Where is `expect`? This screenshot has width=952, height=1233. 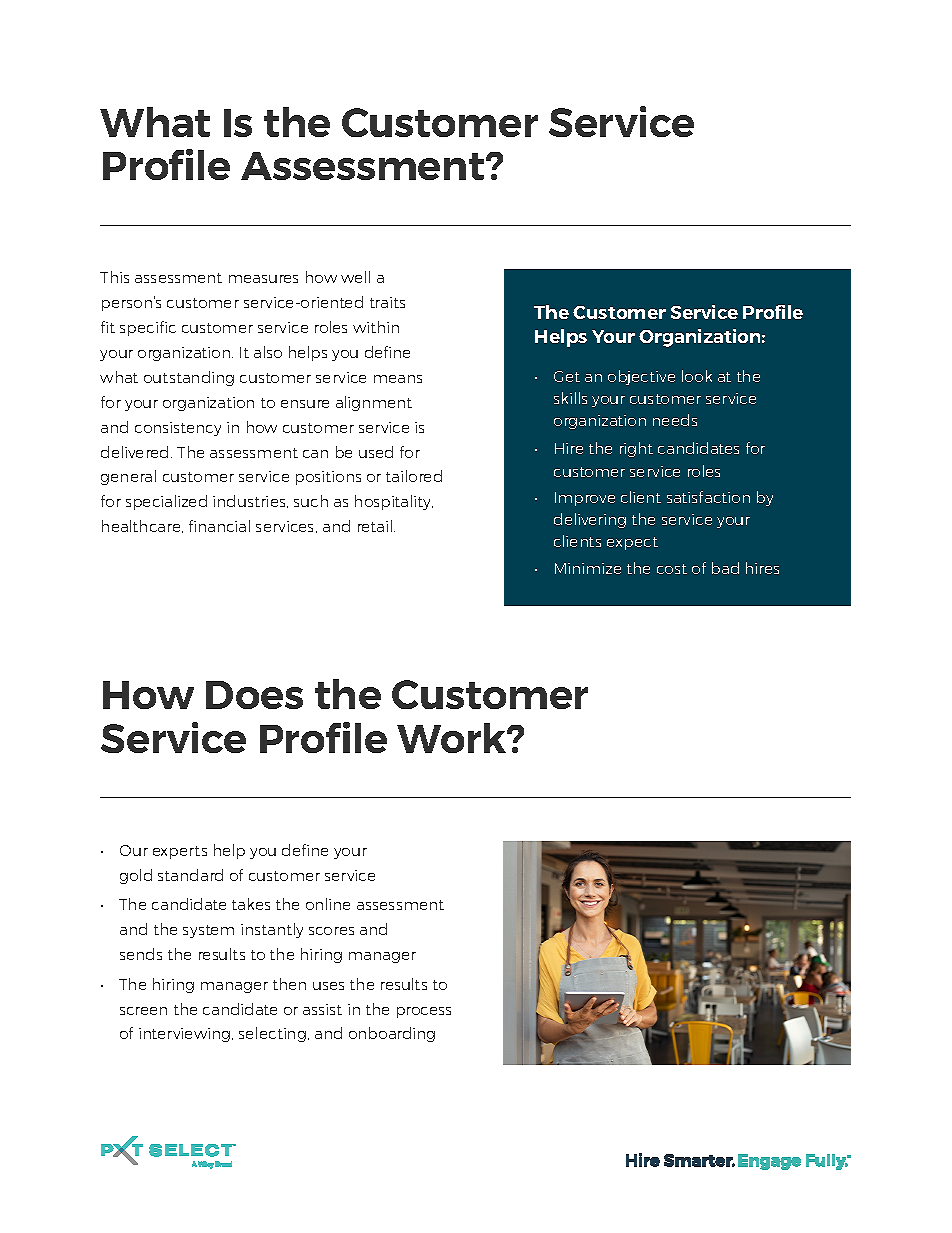 expect is located at coordinates (632, 543).
